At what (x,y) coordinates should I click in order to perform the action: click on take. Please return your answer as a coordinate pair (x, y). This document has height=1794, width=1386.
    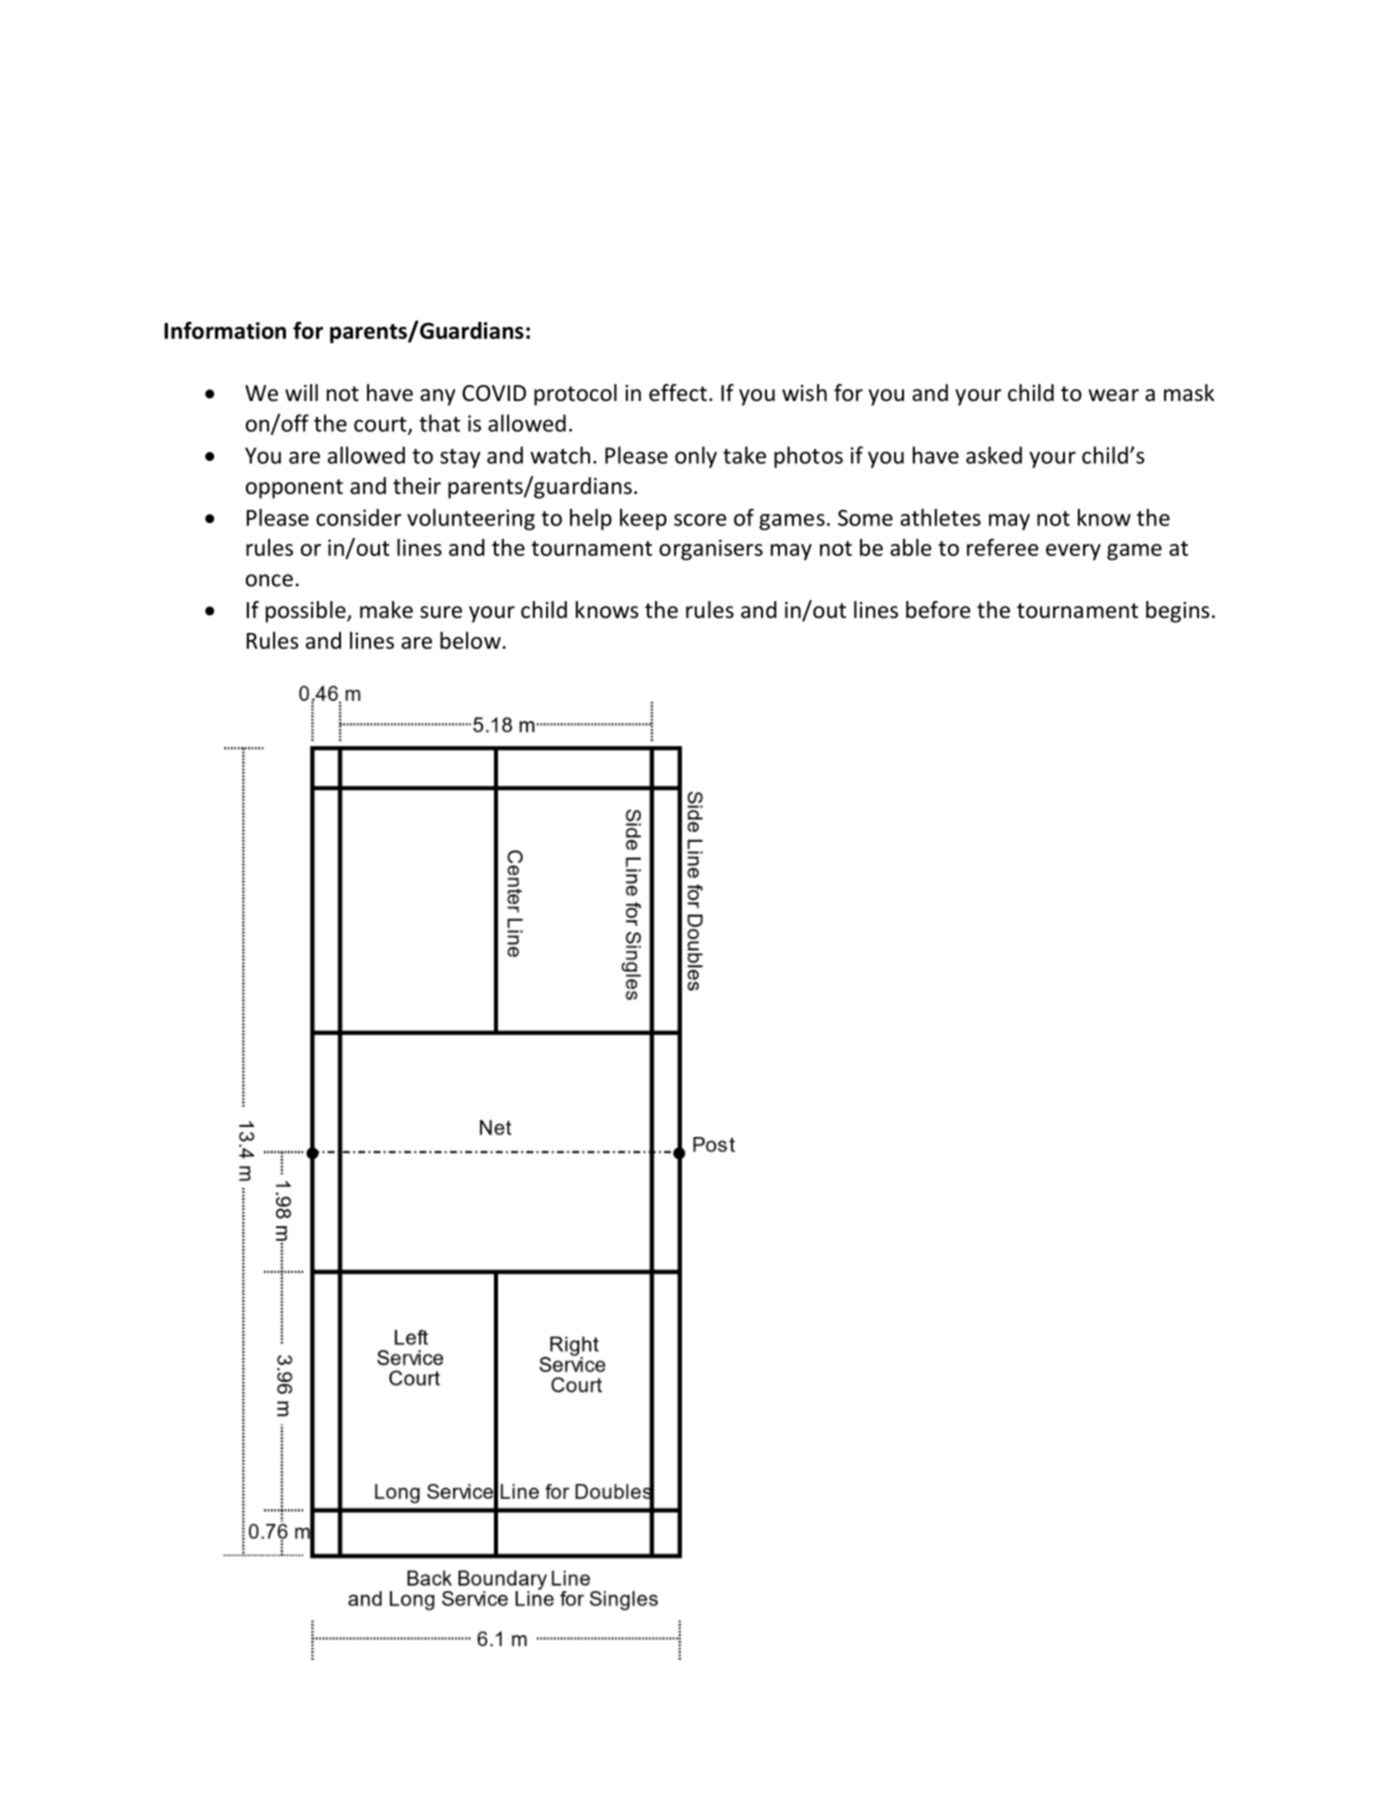
    Looking at the image, I should click on (744, 455).
